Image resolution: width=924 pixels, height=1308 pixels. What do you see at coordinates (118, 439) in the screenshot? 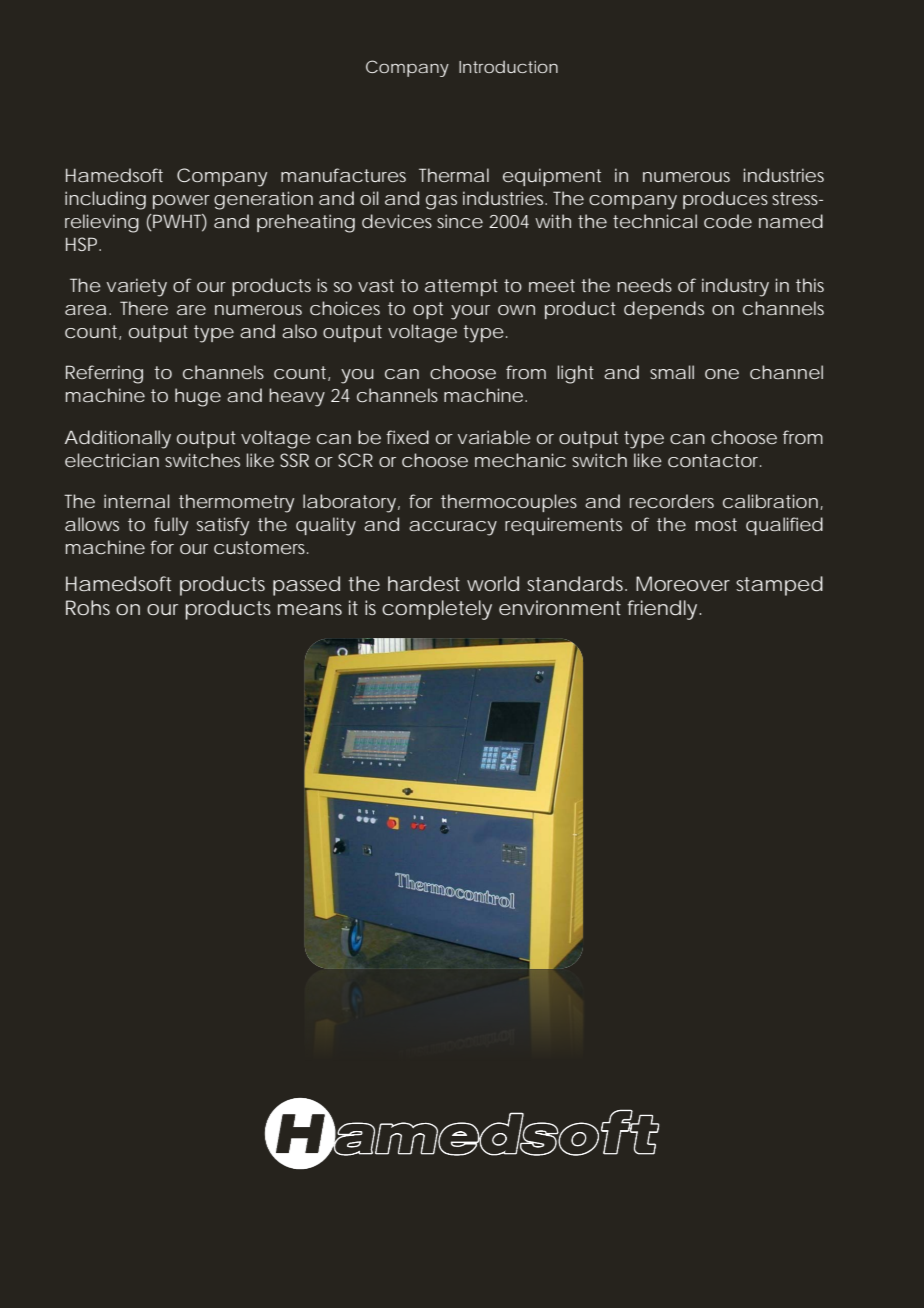
I see `Additionally` at bounding box center [118, 439].
